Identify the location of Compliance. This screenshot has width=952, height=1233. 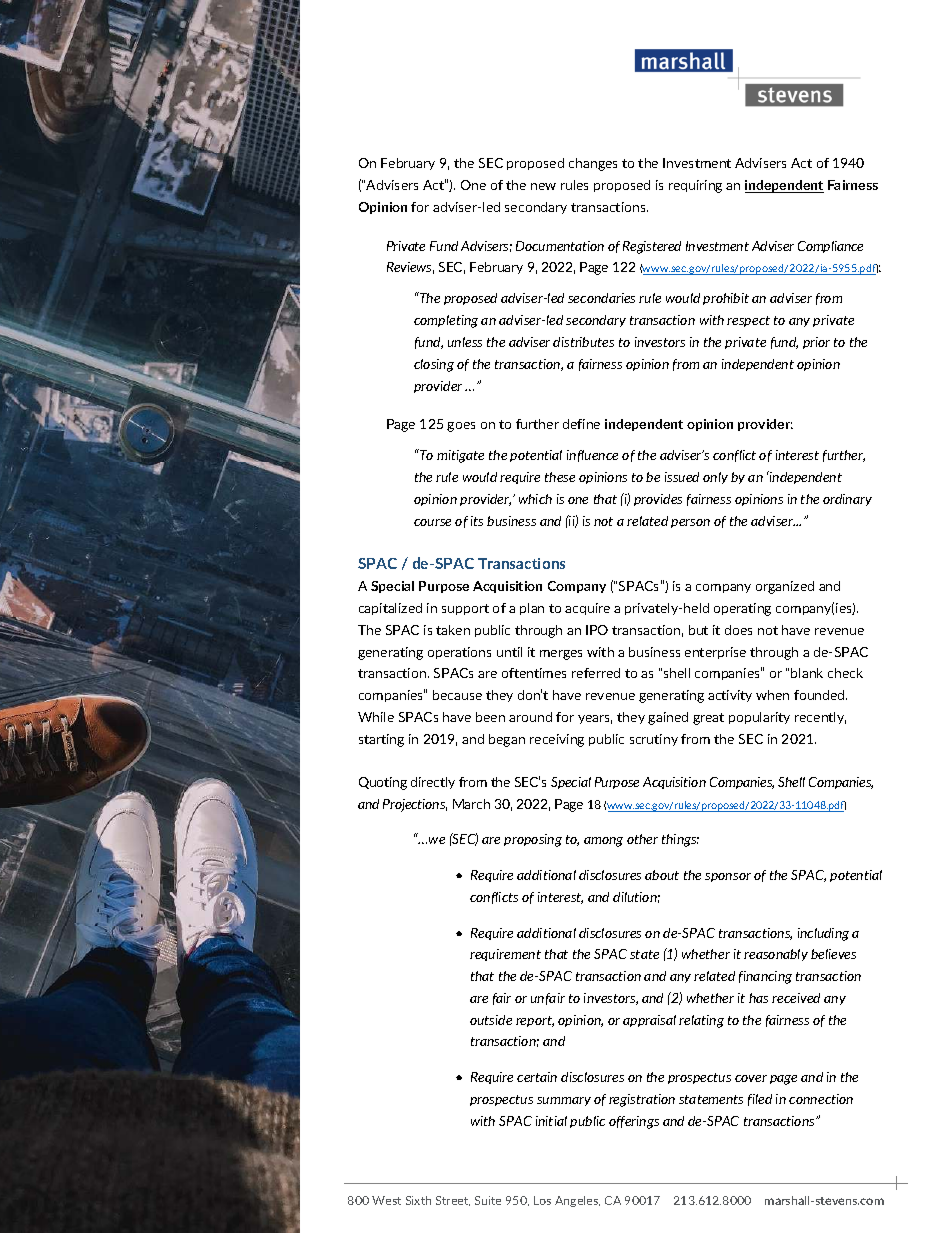
(830, 247).
